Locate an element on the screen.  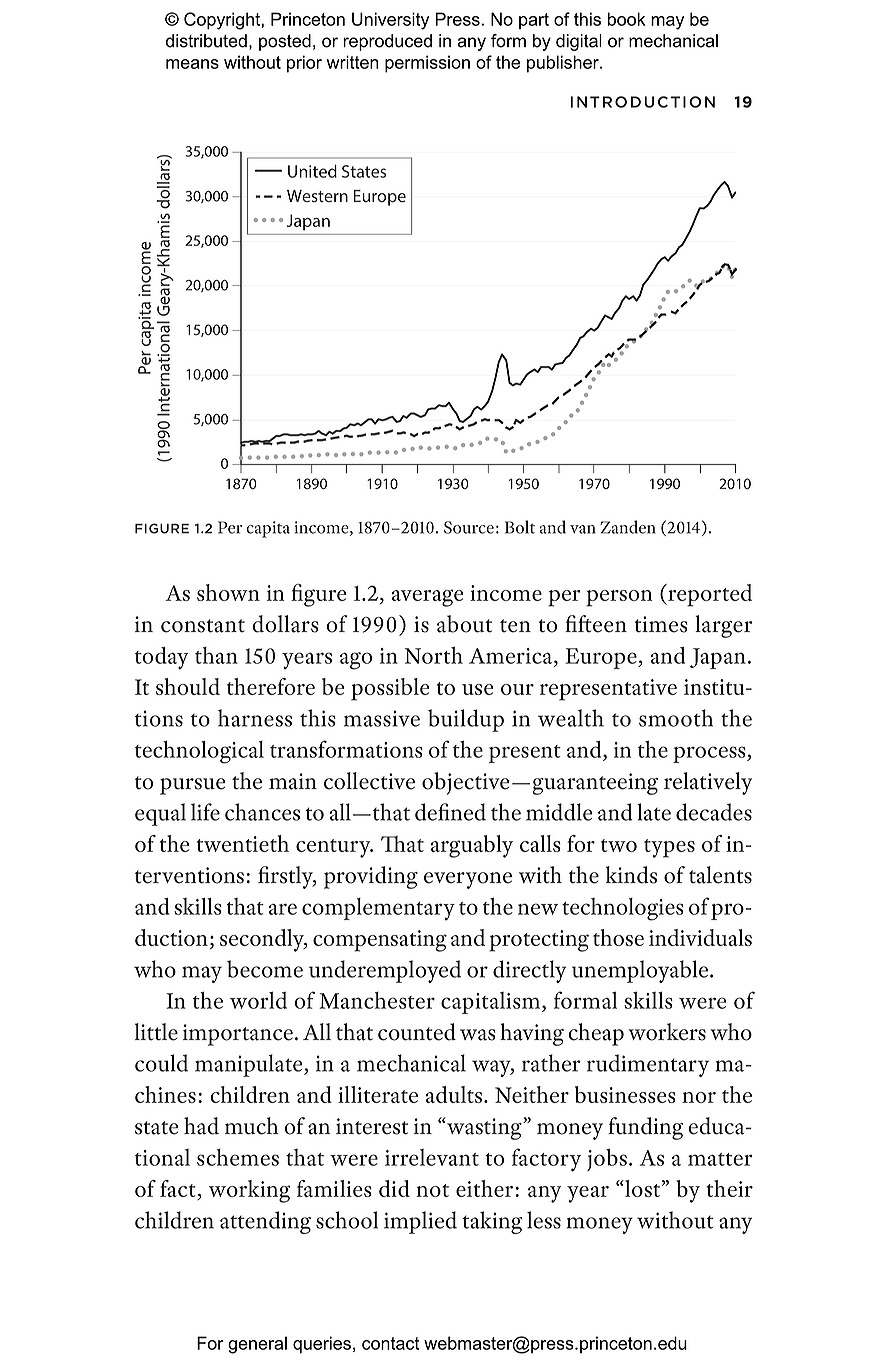
United is located at coordinates (312, 171).
